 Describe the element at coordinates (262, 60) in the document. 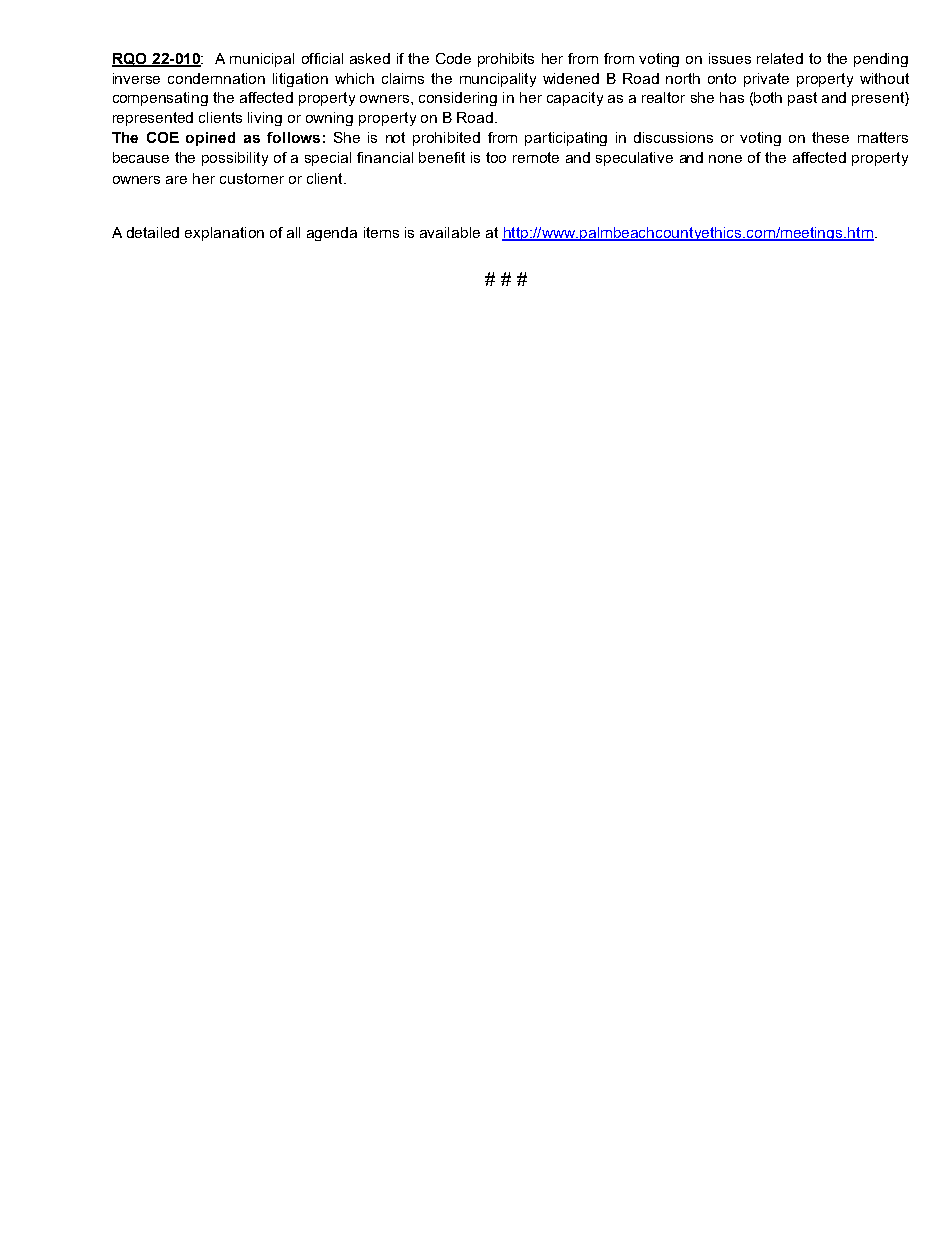

I see `municipal` at that location.
